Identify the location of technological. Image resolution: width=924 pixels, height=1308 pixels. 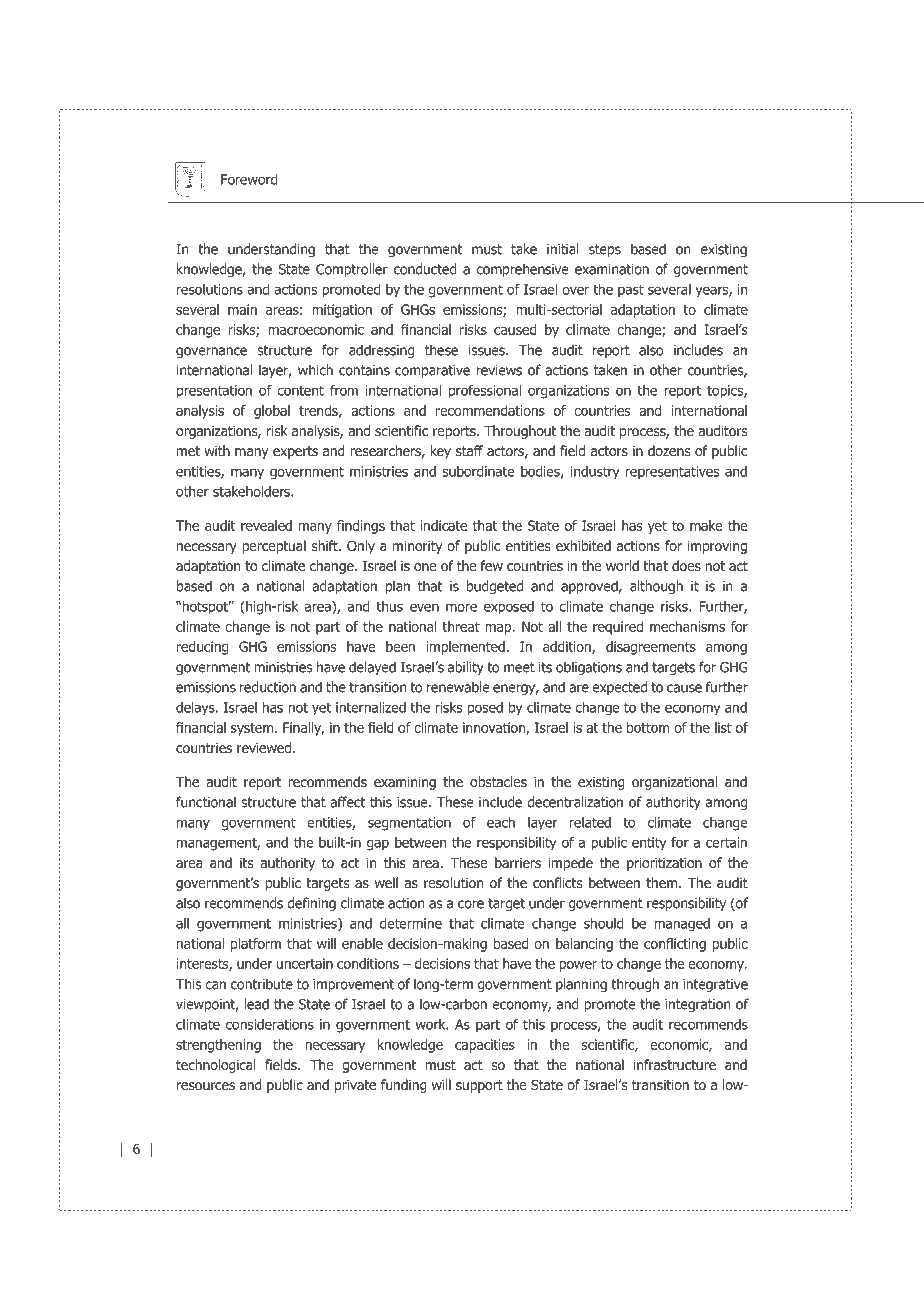
(216, 1066).
